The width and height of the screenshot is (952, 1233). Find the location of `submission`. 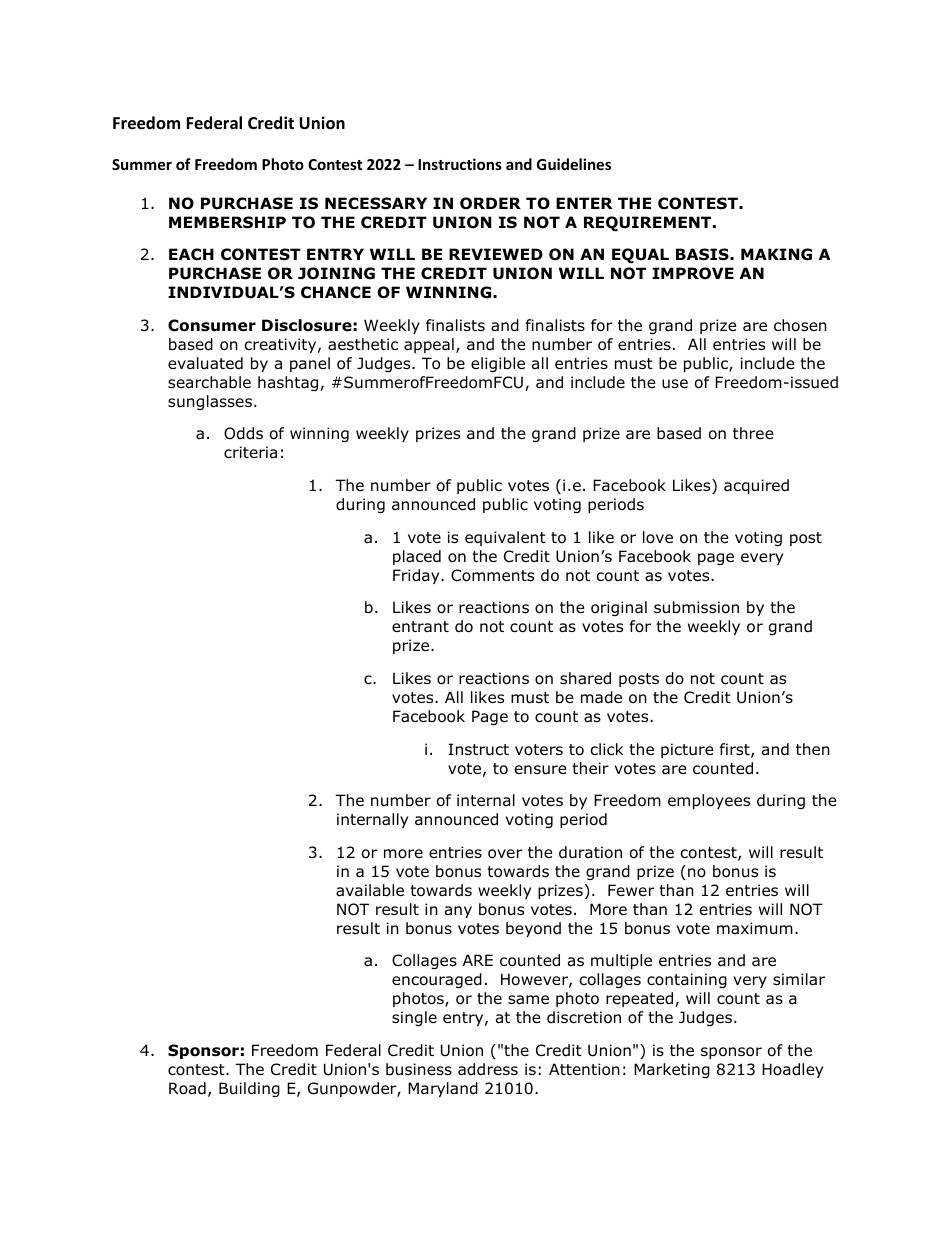

submission is located at coordinates (696, 607).
